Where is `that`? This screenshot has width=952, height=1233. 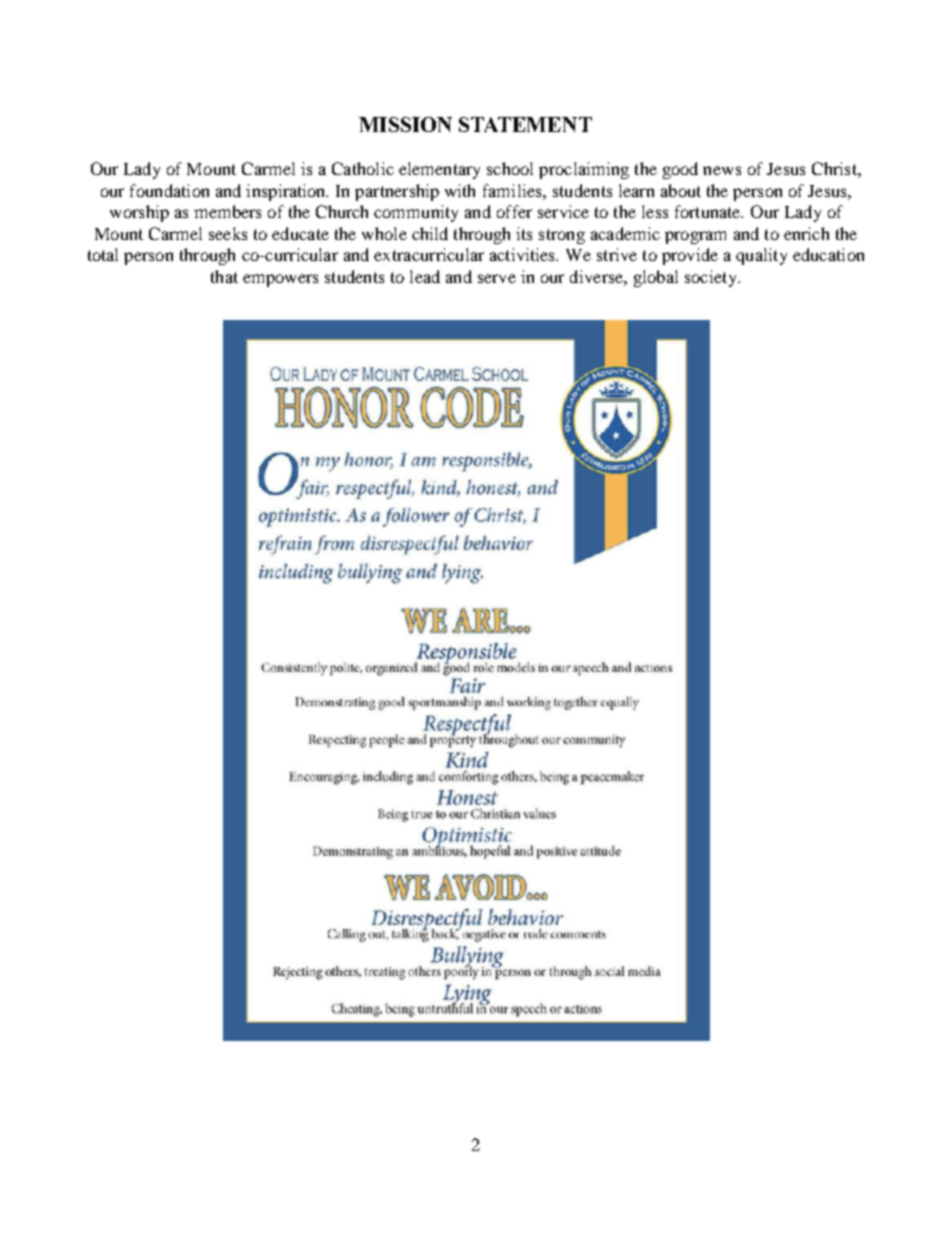 that is located at coordinates (224, 276).
